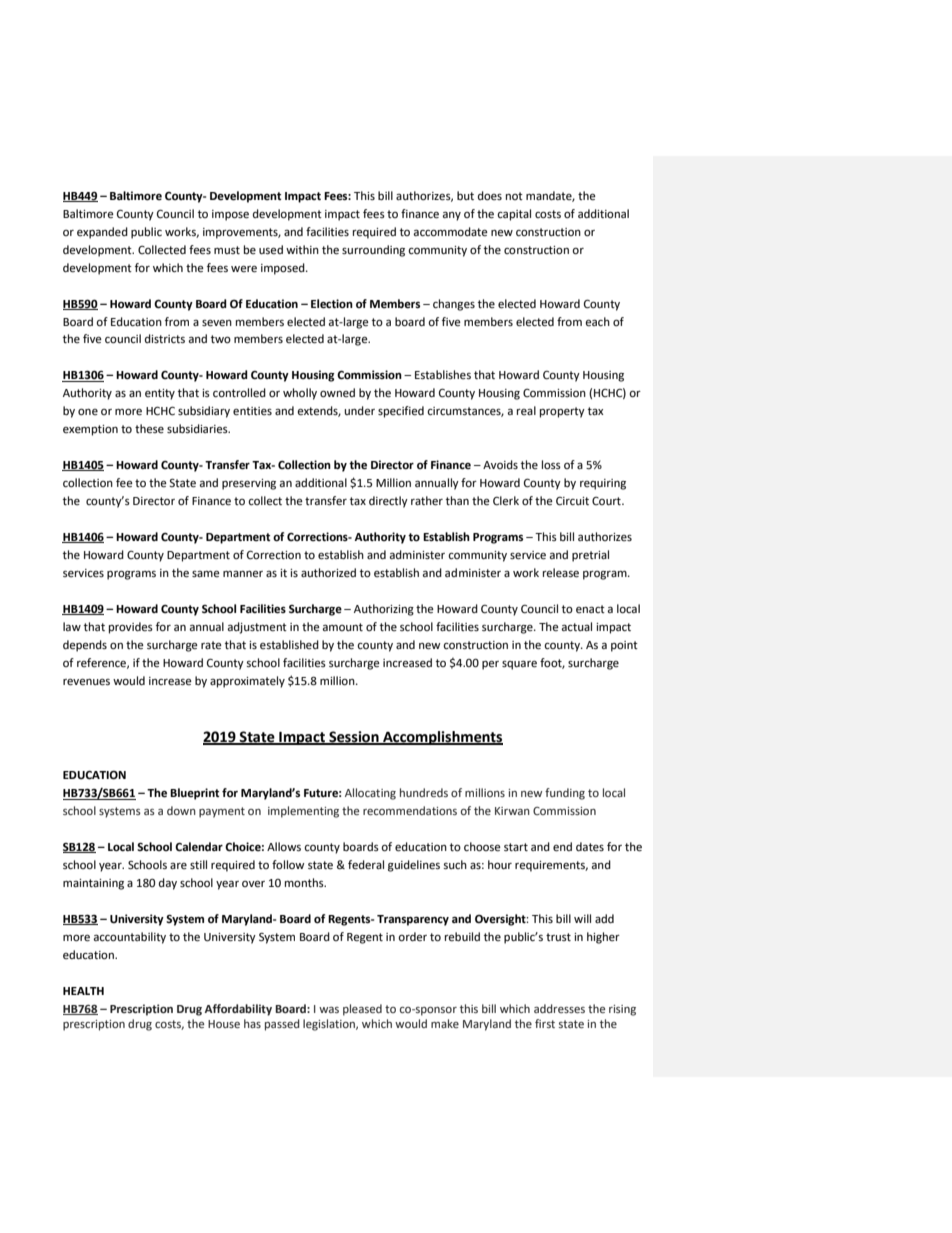 The image size is (952, 1233). Describe the element at coordinates (514, 215) in the screenshot. I see `capital` at that location.
